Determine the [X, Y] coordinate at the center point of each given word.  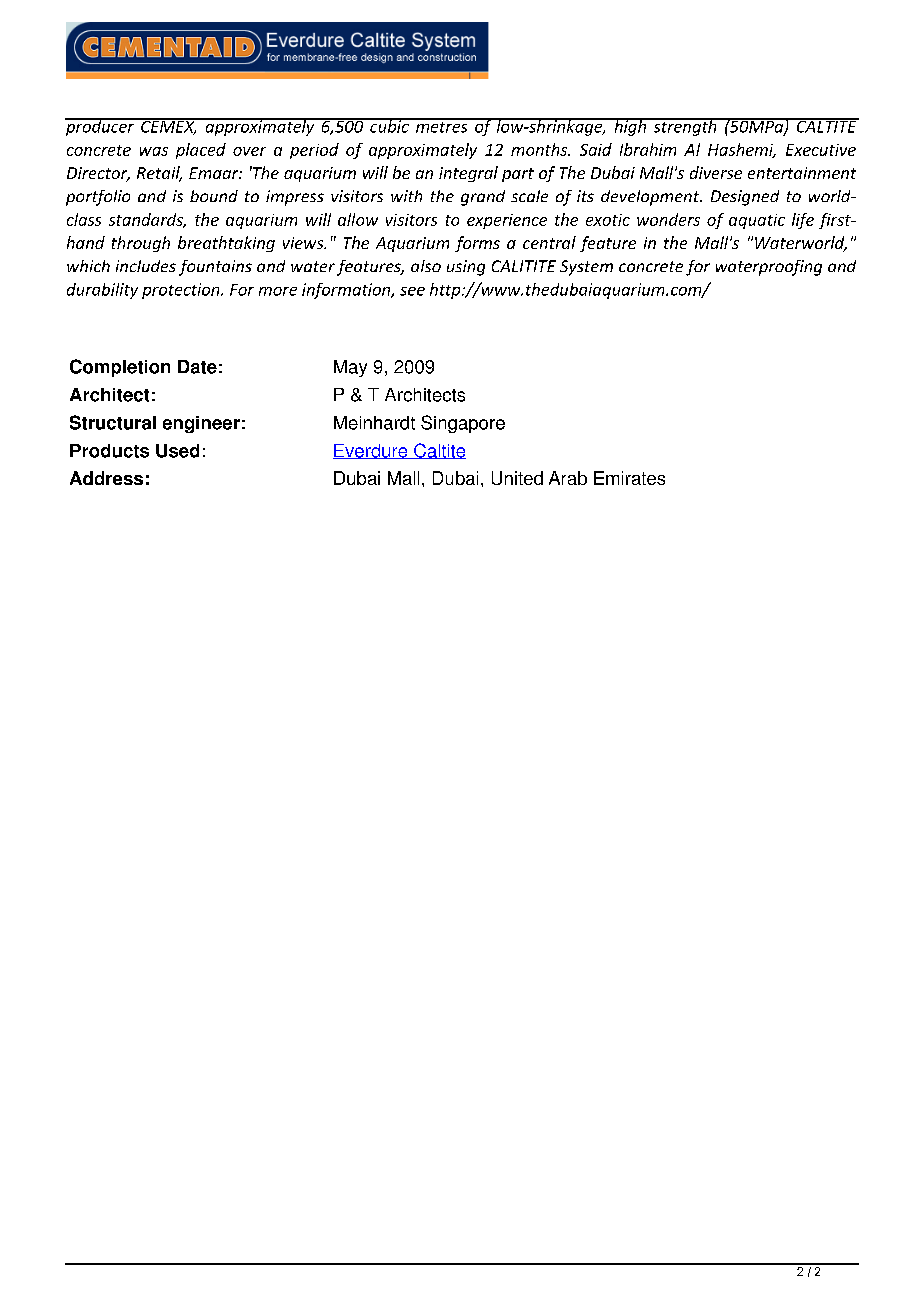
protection [182, 291]
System [586, 268]
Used [177, 451]
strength [685, 127]
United [517, 478]
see [412, 291]
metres [441, 126]
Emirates [629, 478]
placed [201, 151]
